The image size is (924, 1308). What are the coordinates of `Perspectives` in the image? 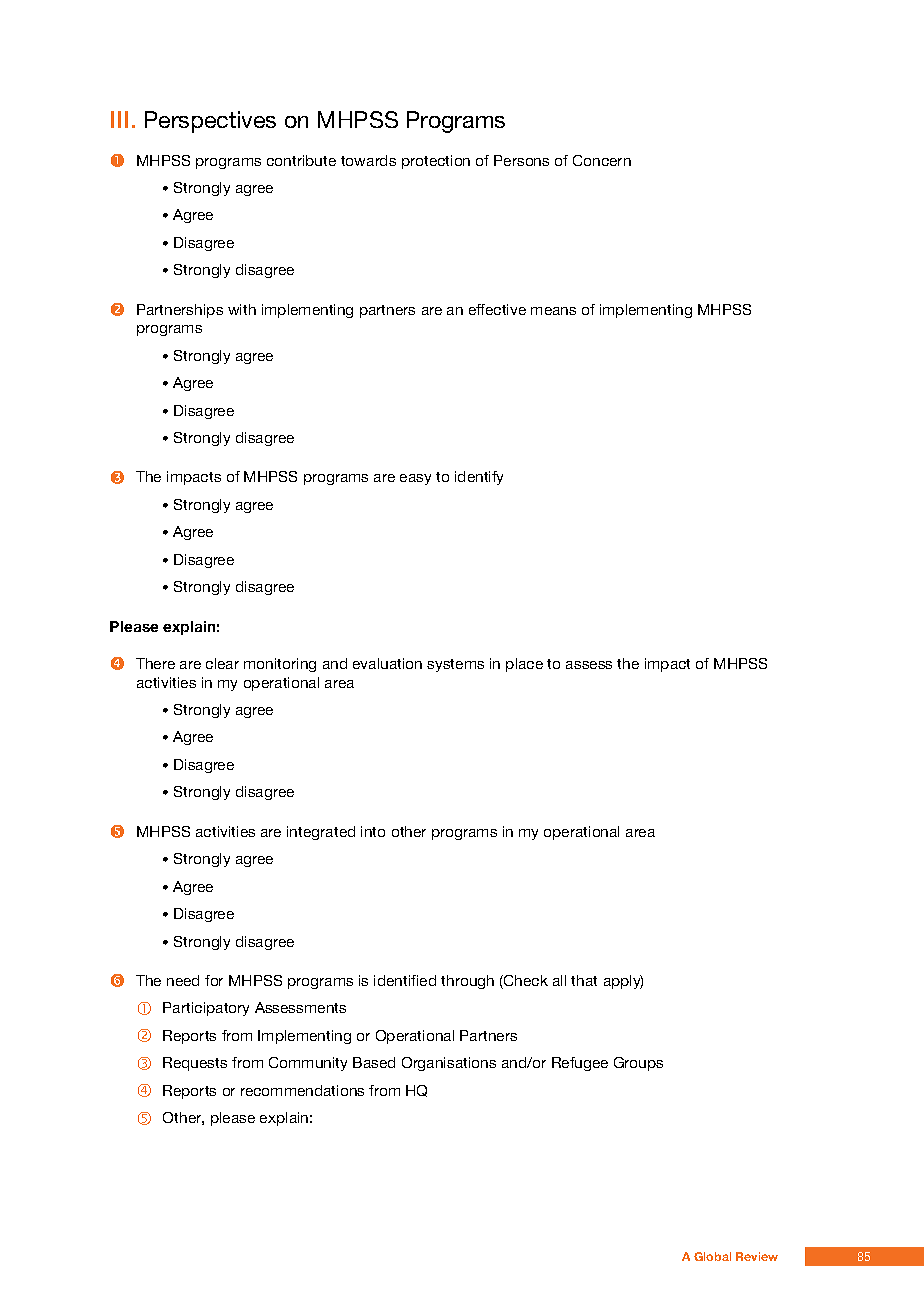 It's located at (210, 122).
